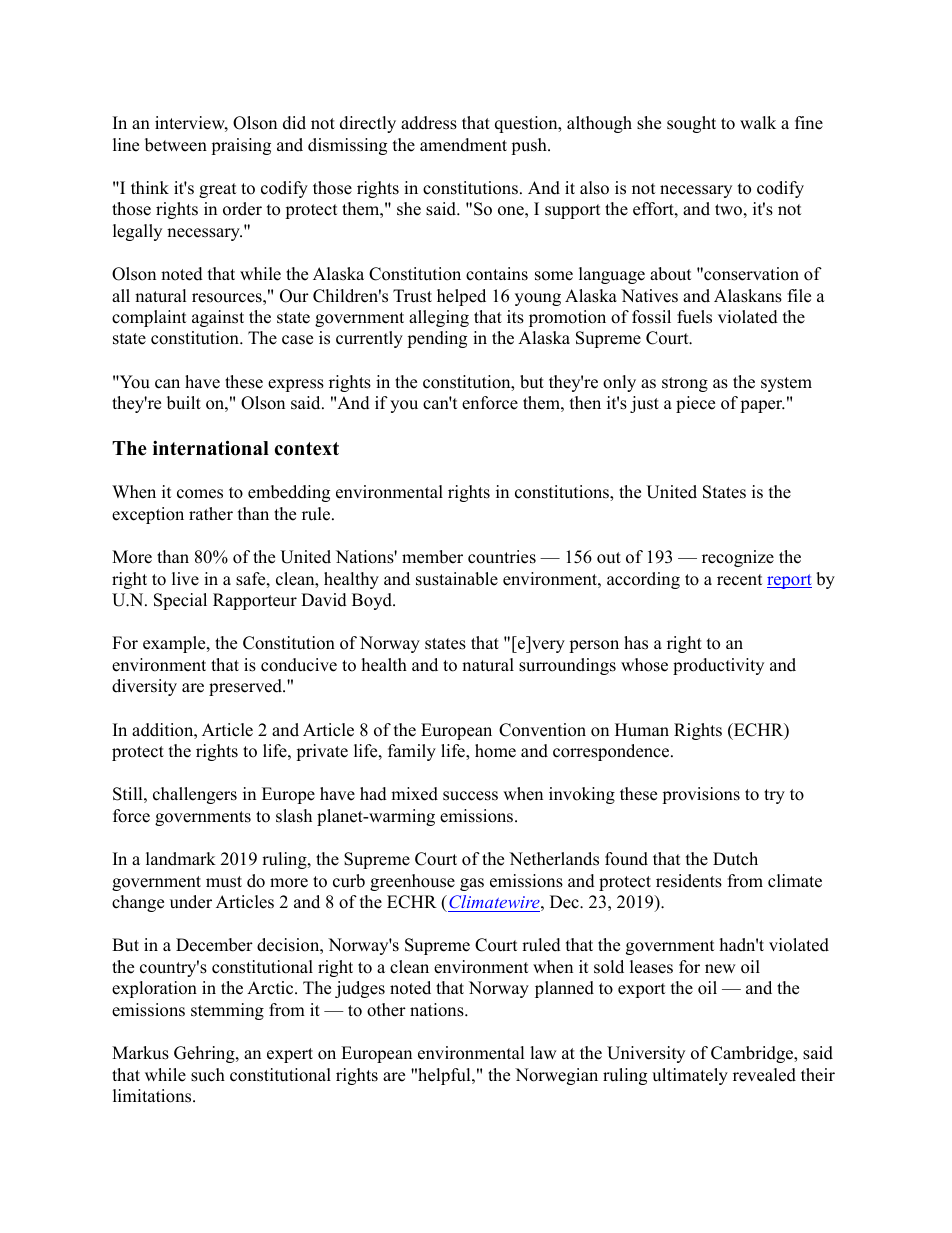  I want to click on walk, so click(758, 122).
